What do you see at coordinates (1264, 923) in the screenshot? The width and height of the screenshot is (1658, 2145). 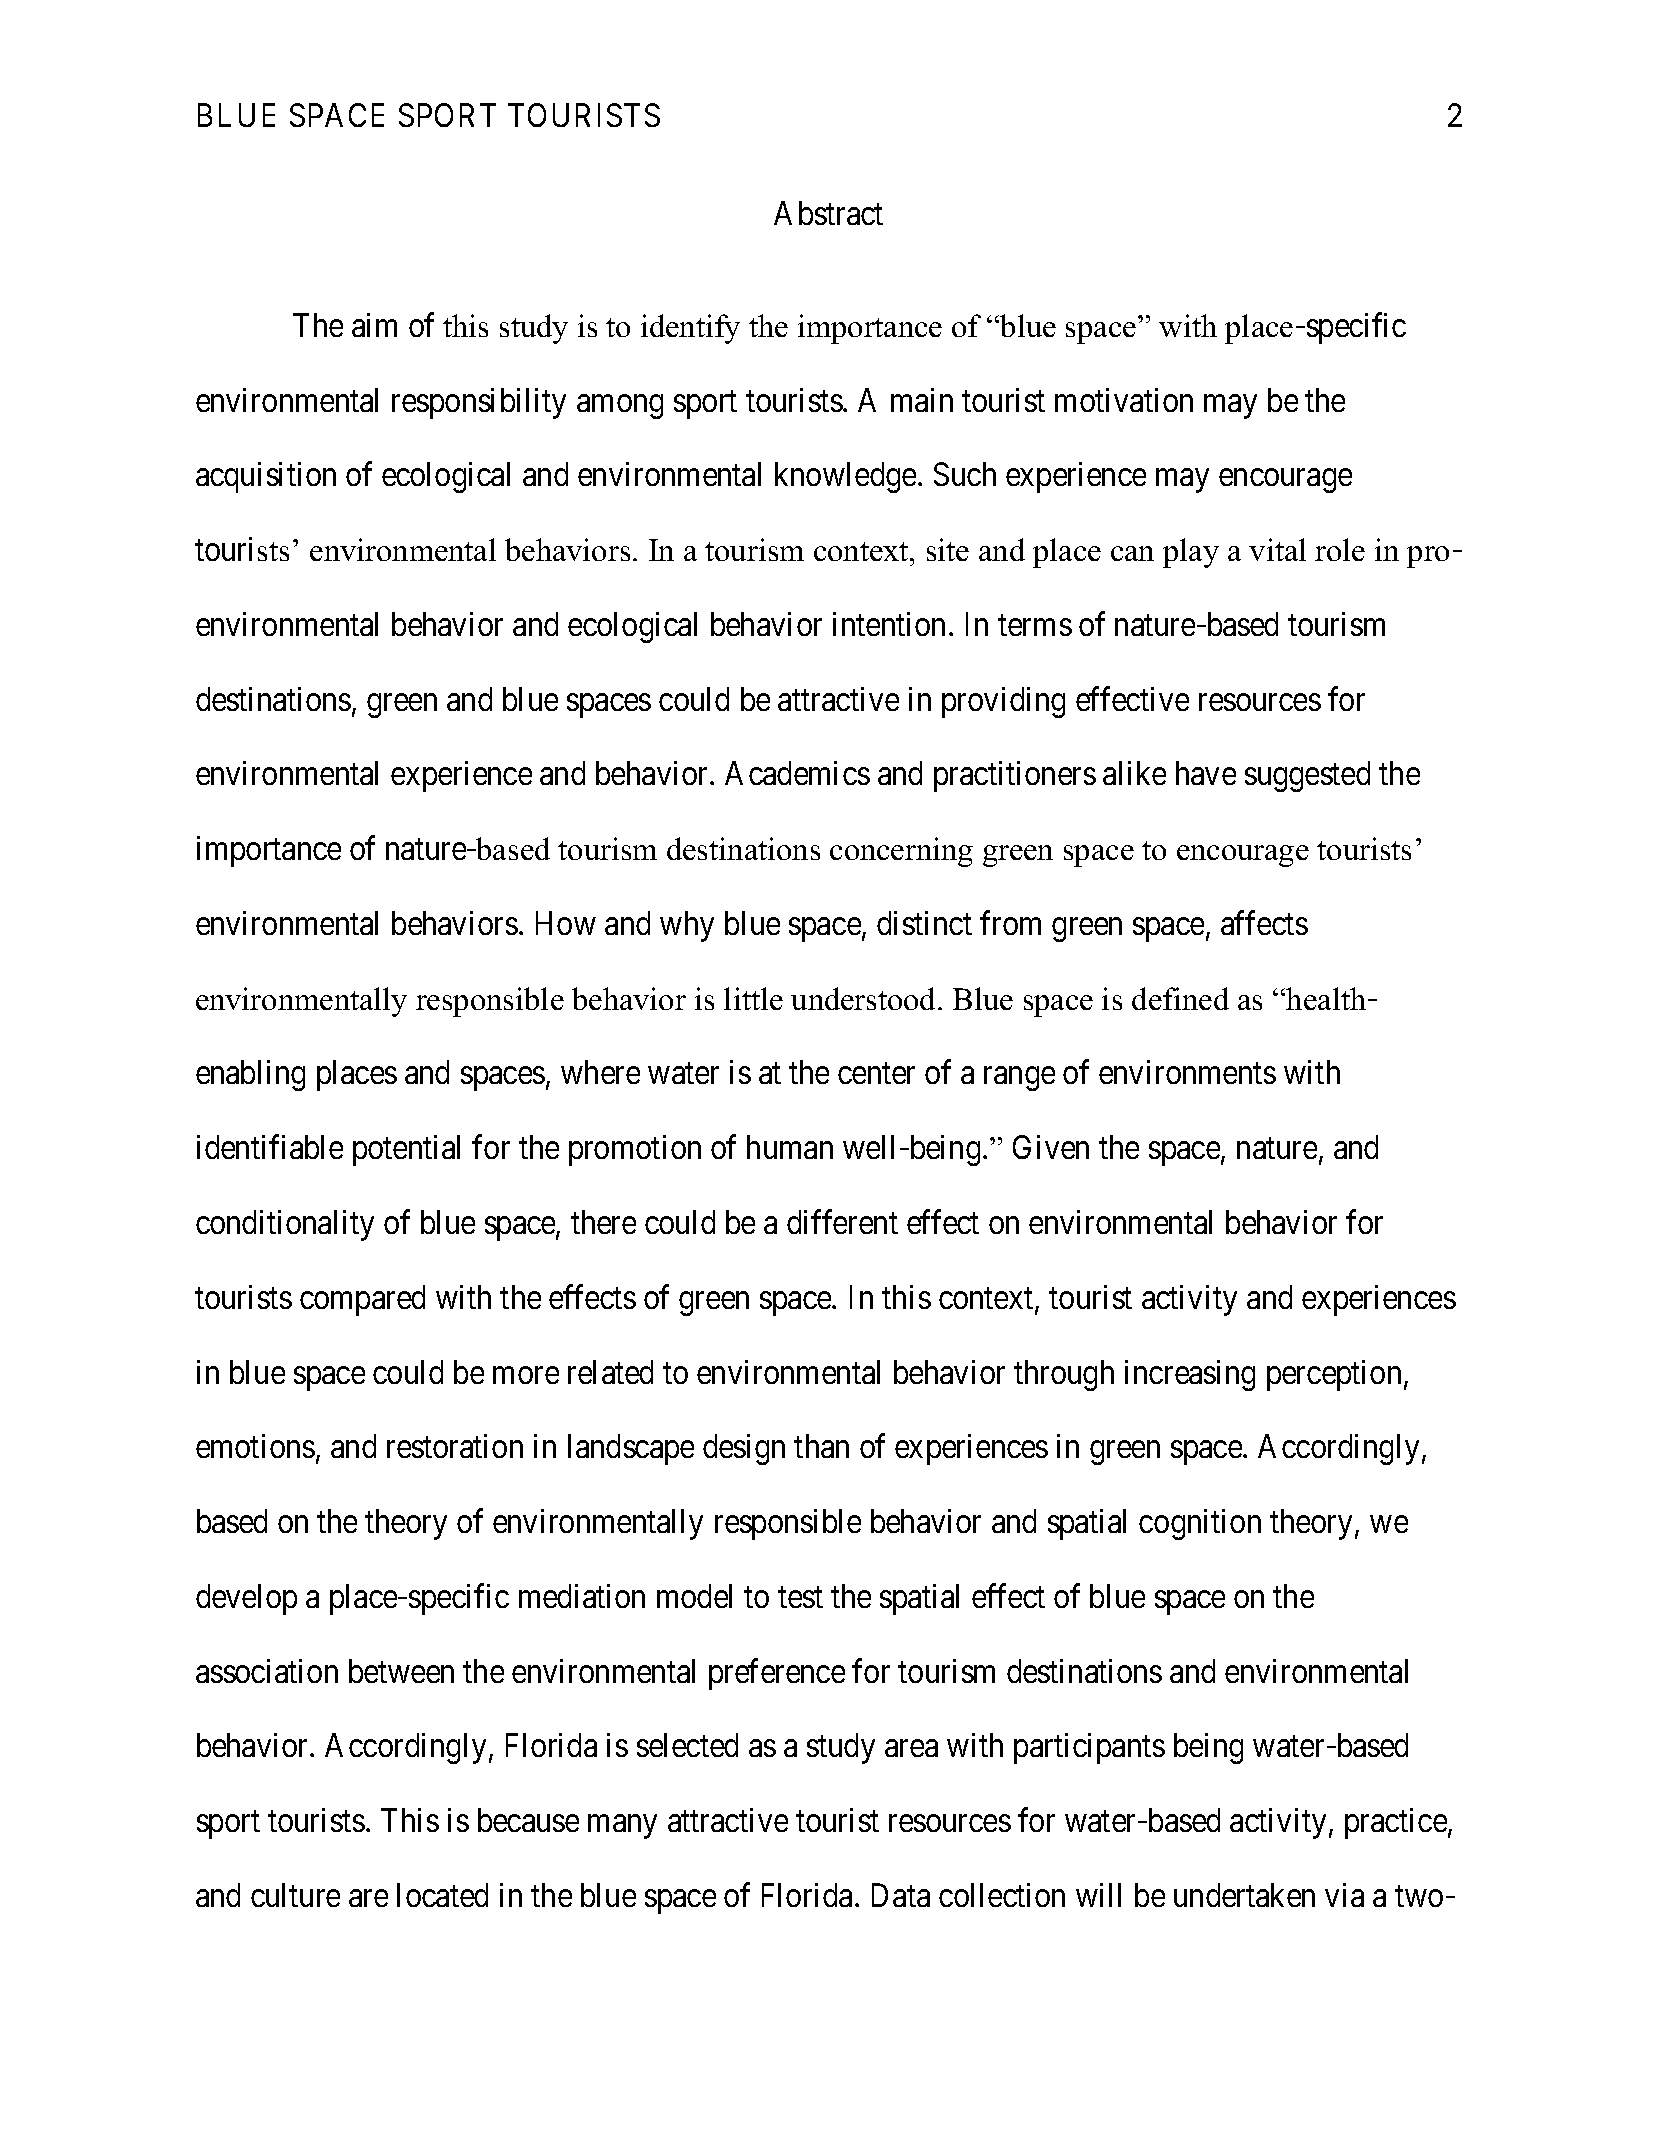 I see `affects` at bounding box center [1264, 923].
